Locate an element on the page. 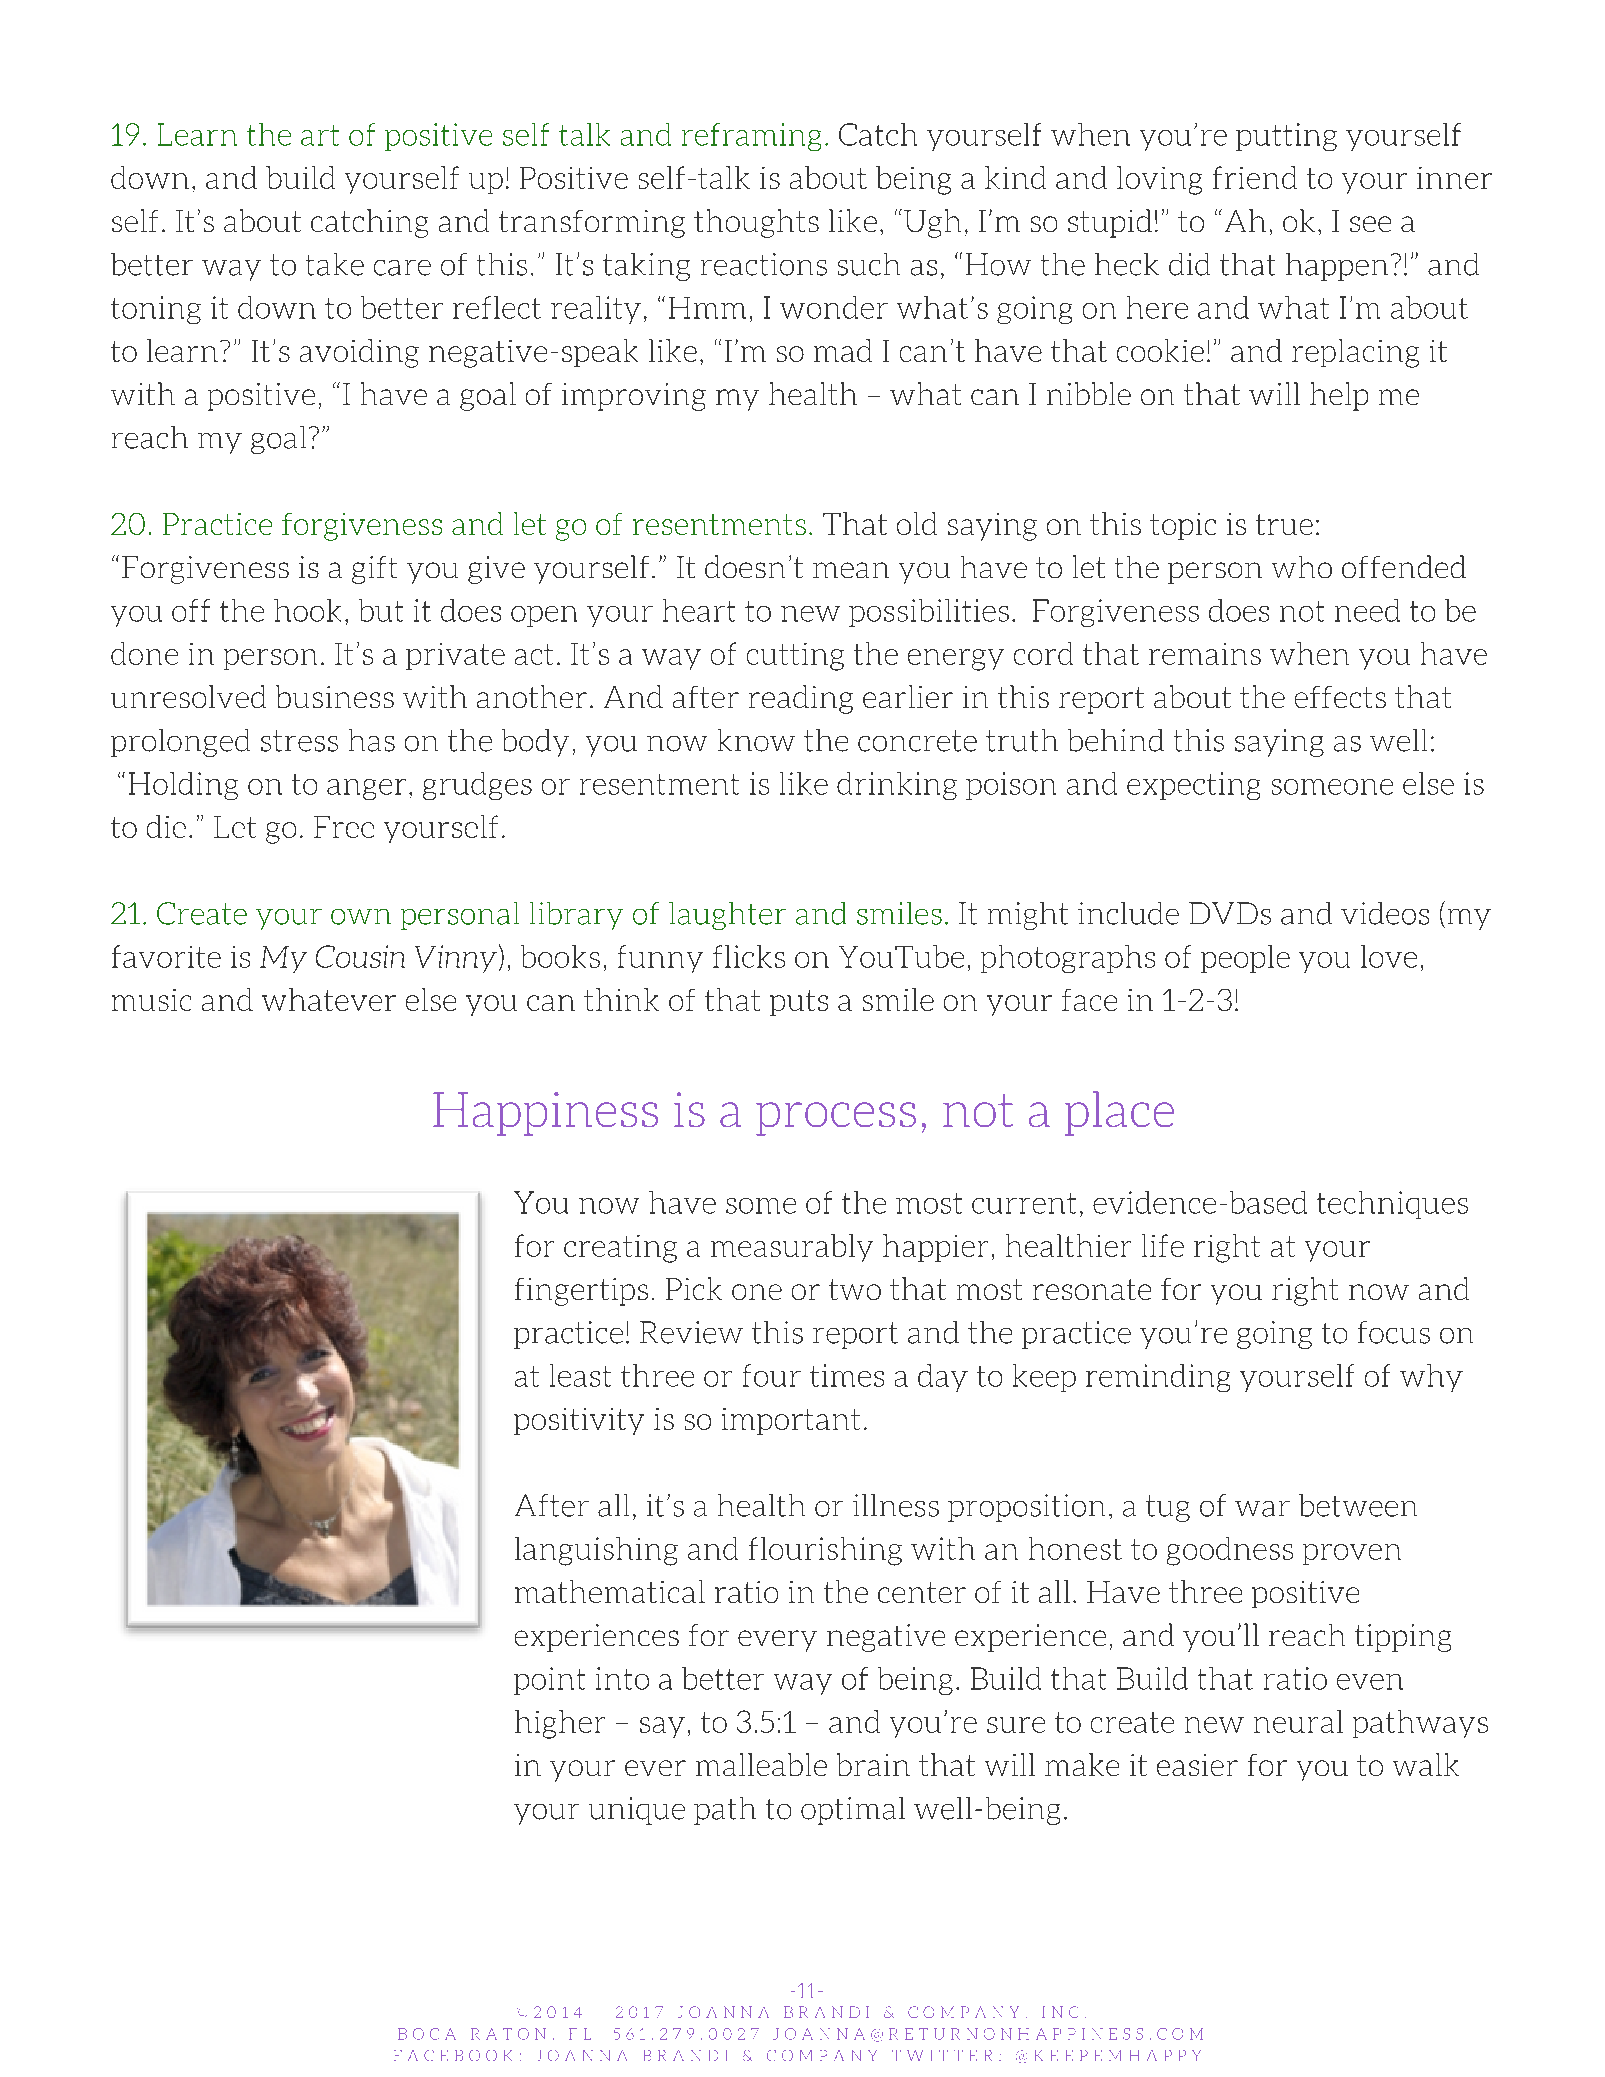 This page has height=2077, width=1605. higher is located at coordinates (560, 1724).
